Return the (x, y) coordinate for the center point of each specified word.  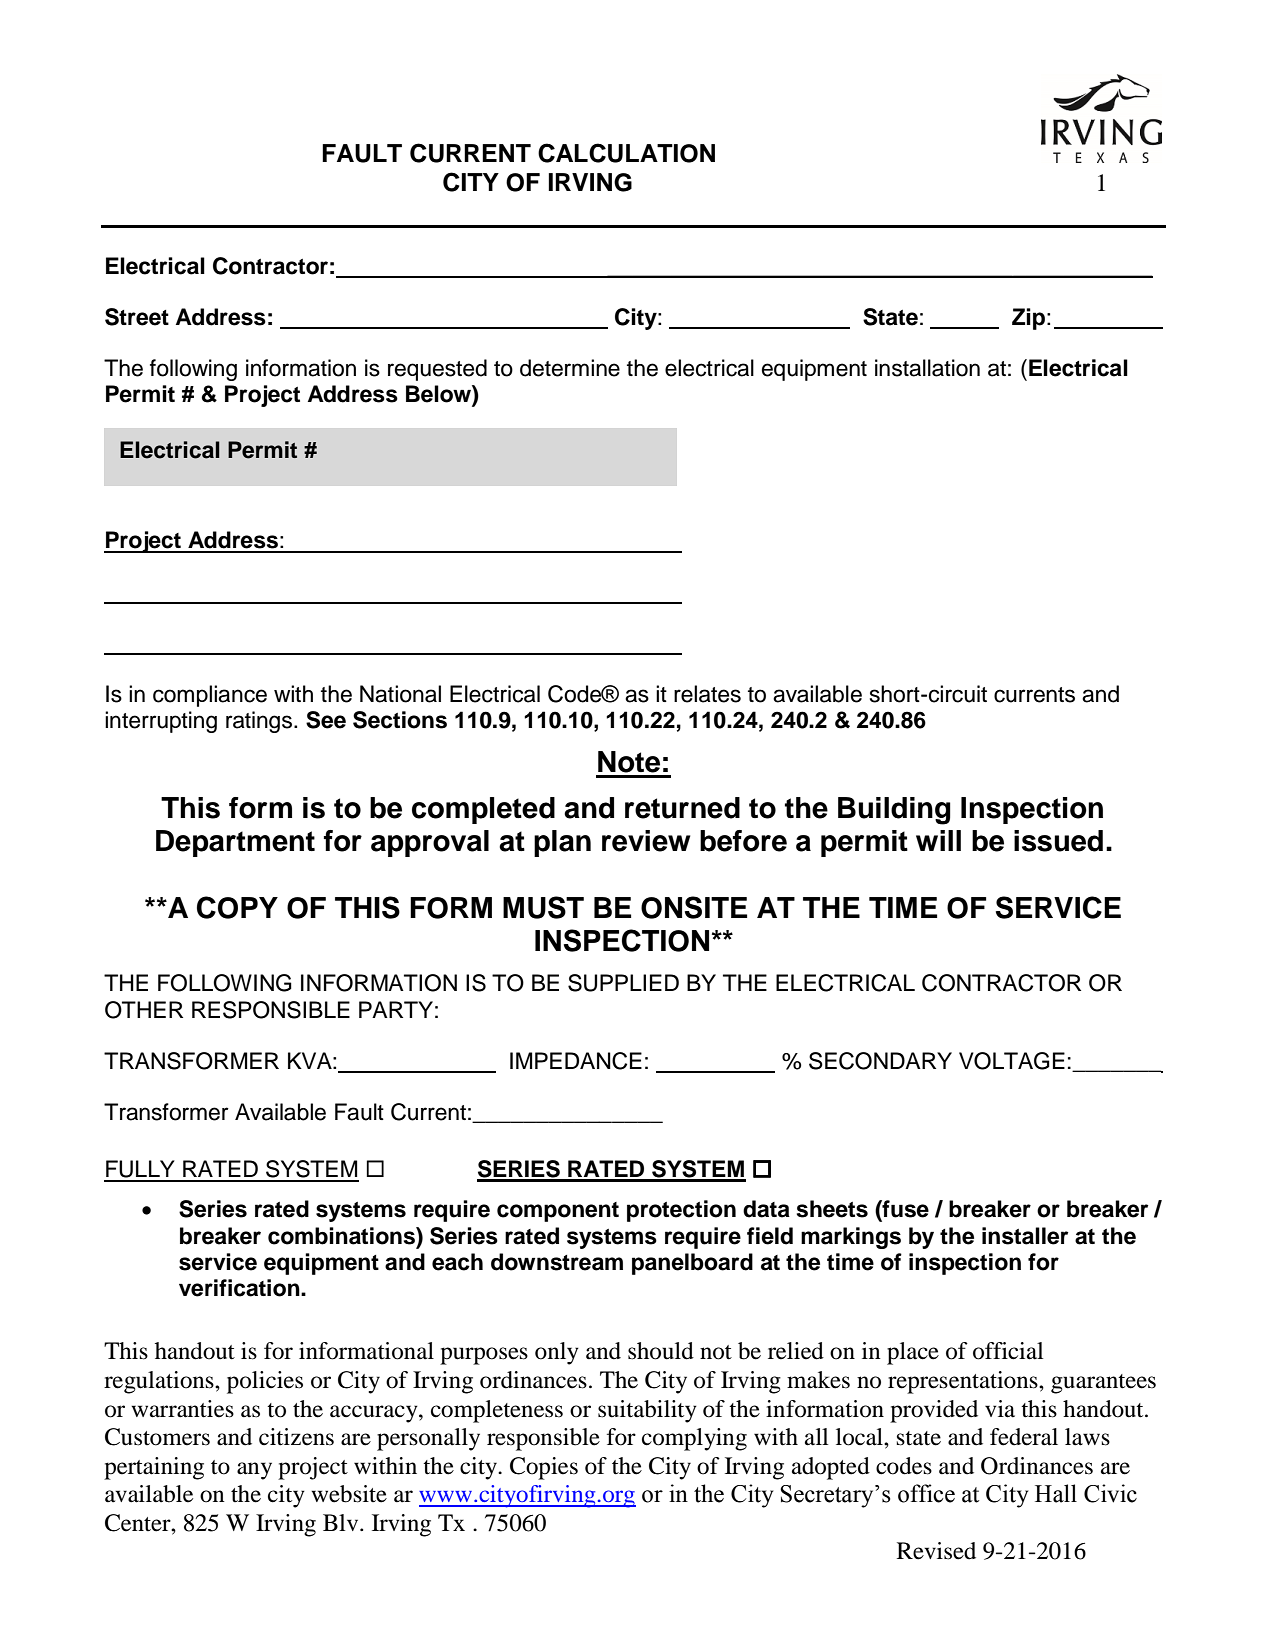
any (254, 1471)
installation (927, 368)
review (646, 841)
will (938, 840)
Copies (544, 1468)
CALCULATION (626, 153)
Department (235, 843)
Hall (1056, 1493)
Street (137, 317)
